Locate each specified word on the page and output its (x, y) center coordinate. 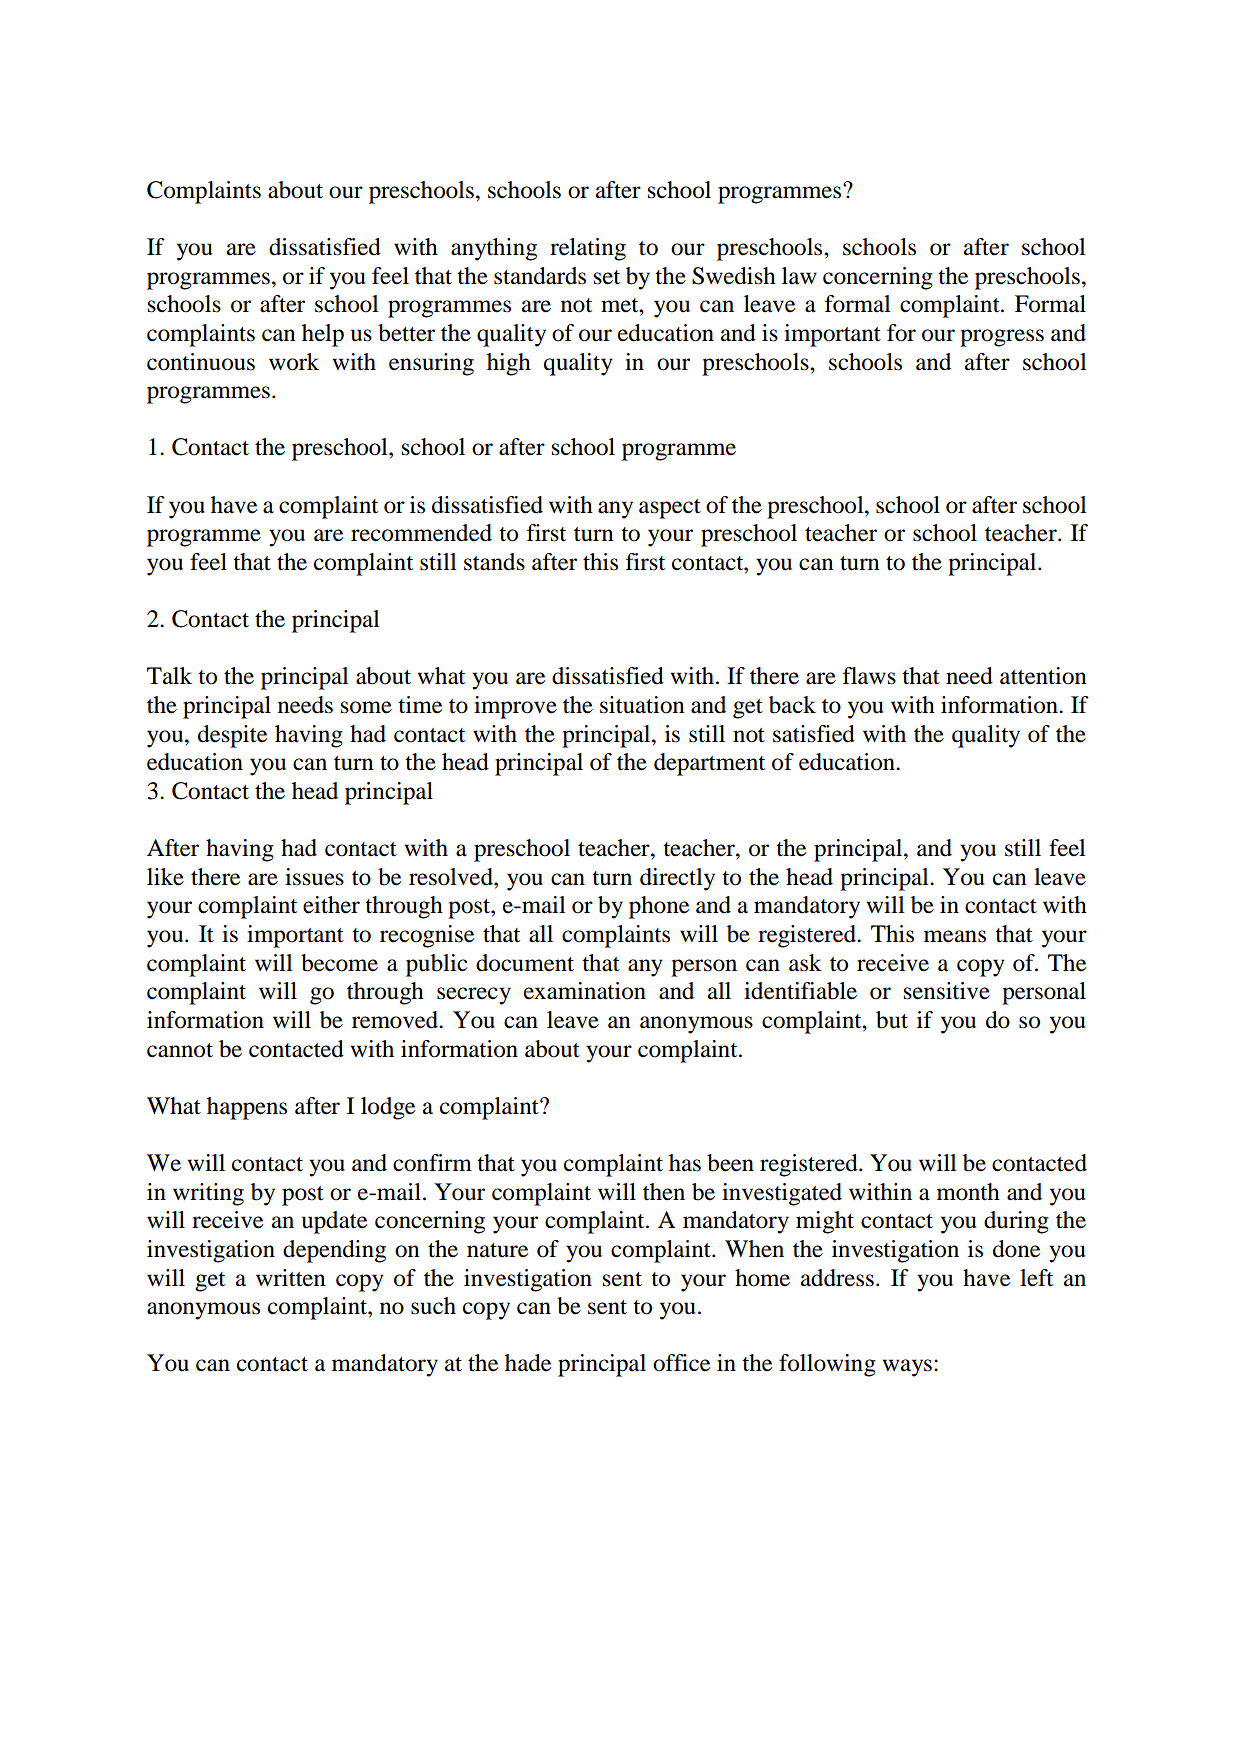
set (607, 277)
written (291, 1278)
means (955, 936)
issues (314, 877)
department (709, 764)
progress (1002, 338)
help (323, 335)
